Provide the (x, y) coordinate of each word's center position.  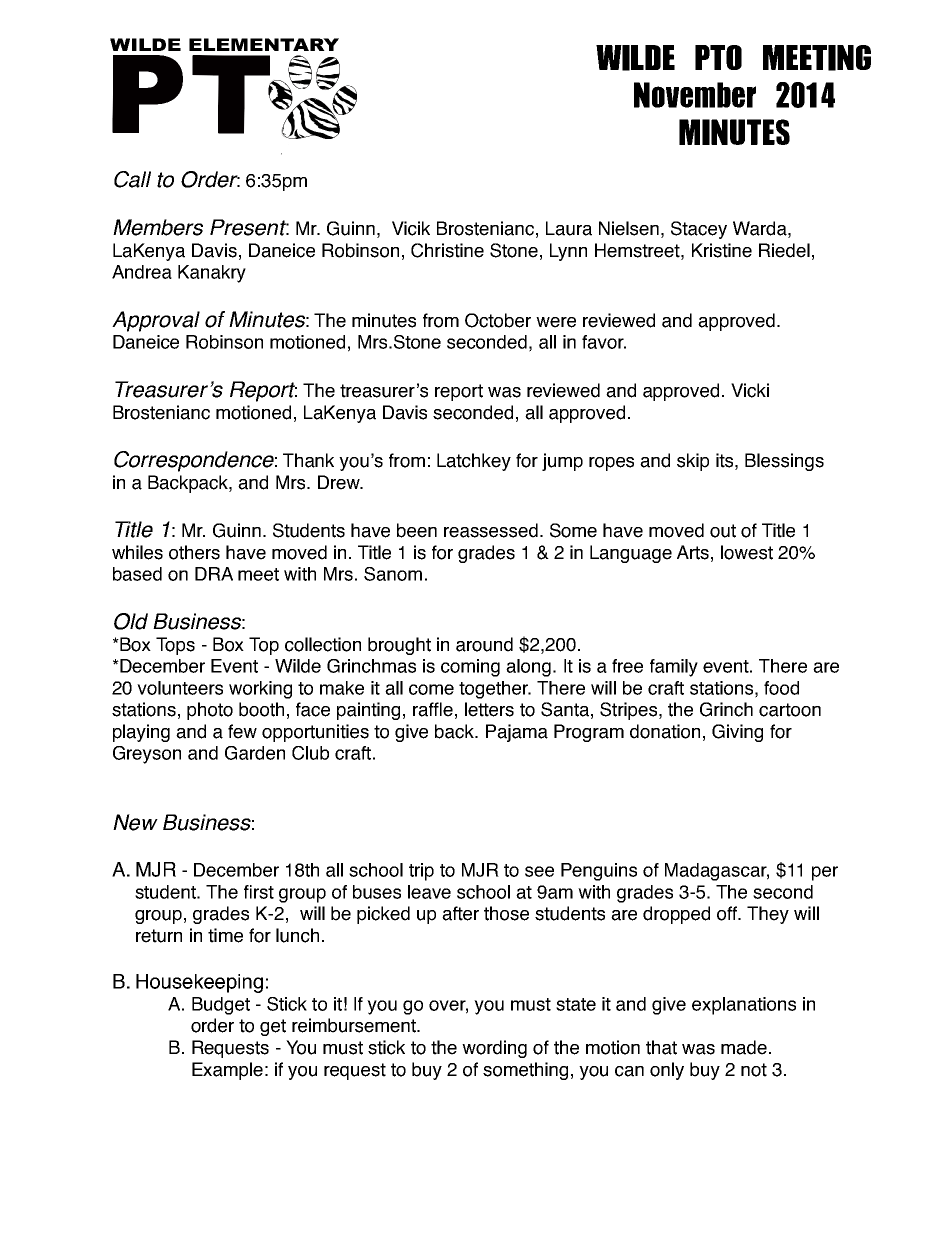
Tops (175, 646)
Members (158, 227)
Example (227, 1071)
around (484, 644)
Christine (447, 250)
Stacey (699, 230)
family (674, 668)
